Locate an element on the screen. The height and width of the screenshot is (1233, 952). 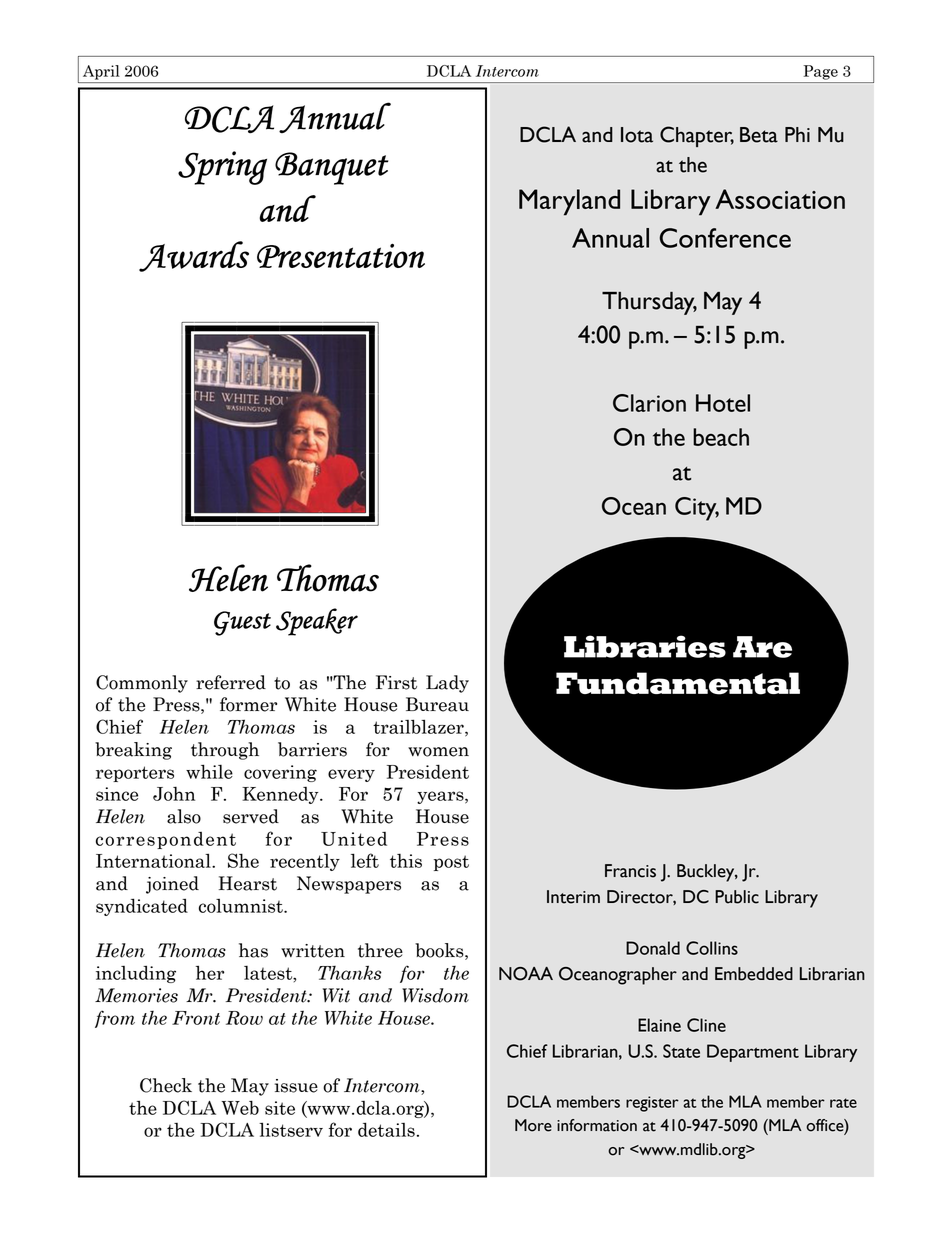
Spring is located at coordinates (222, 168).
